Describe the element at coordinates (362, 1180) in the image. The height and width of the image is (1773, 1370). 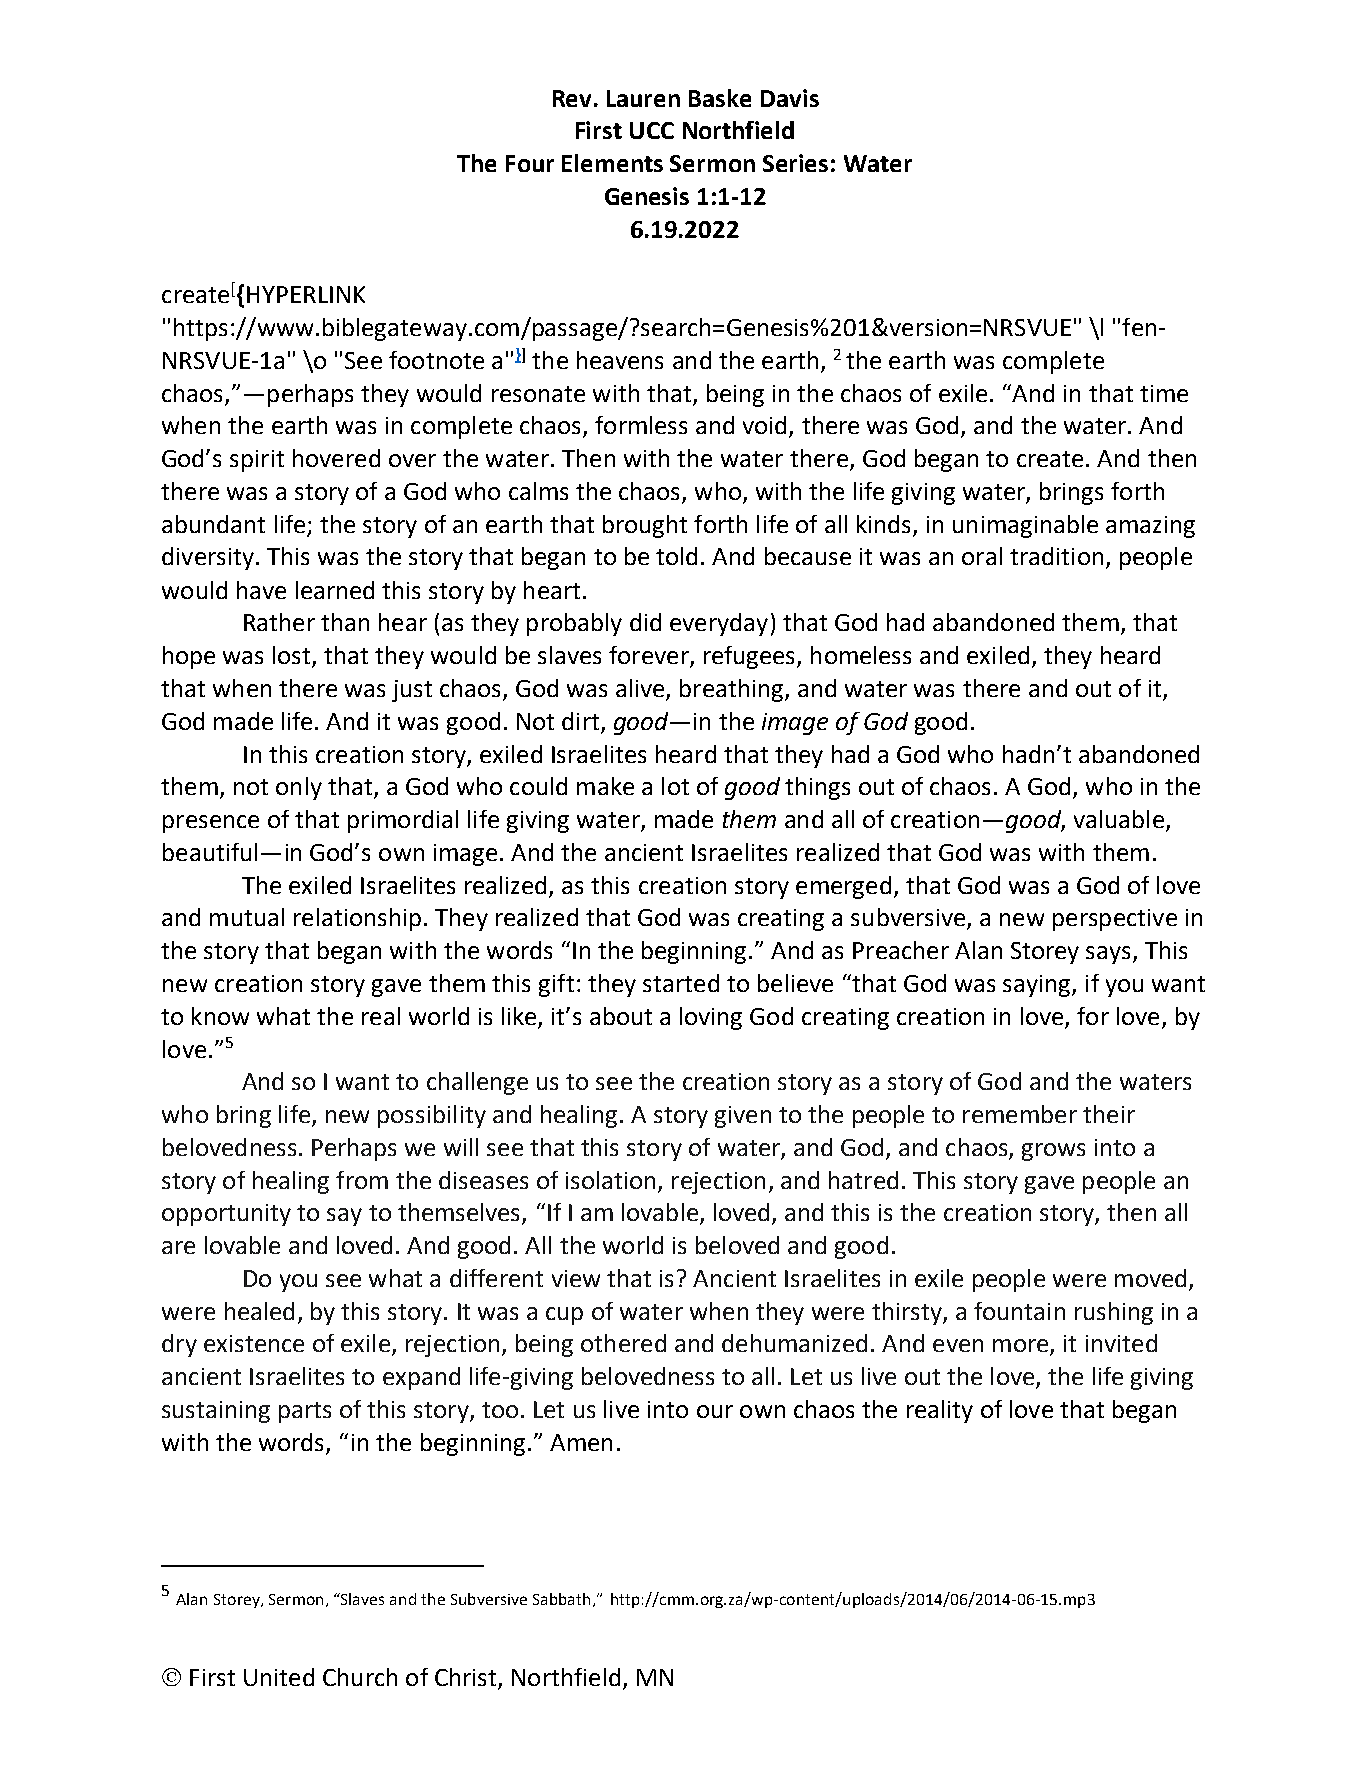
I see `from` at that location.
